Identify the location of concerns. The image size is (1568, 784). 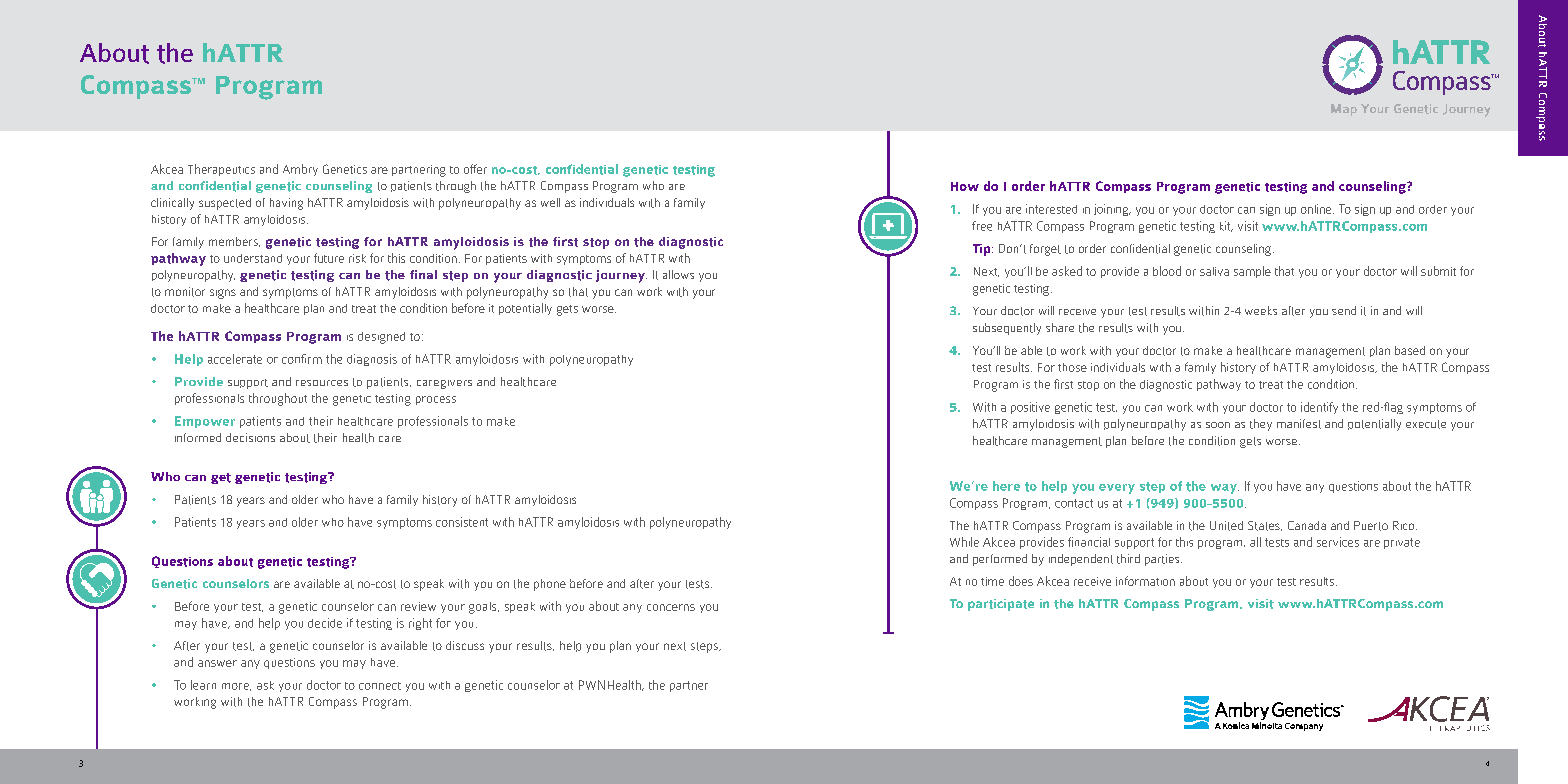
(671, 607).
